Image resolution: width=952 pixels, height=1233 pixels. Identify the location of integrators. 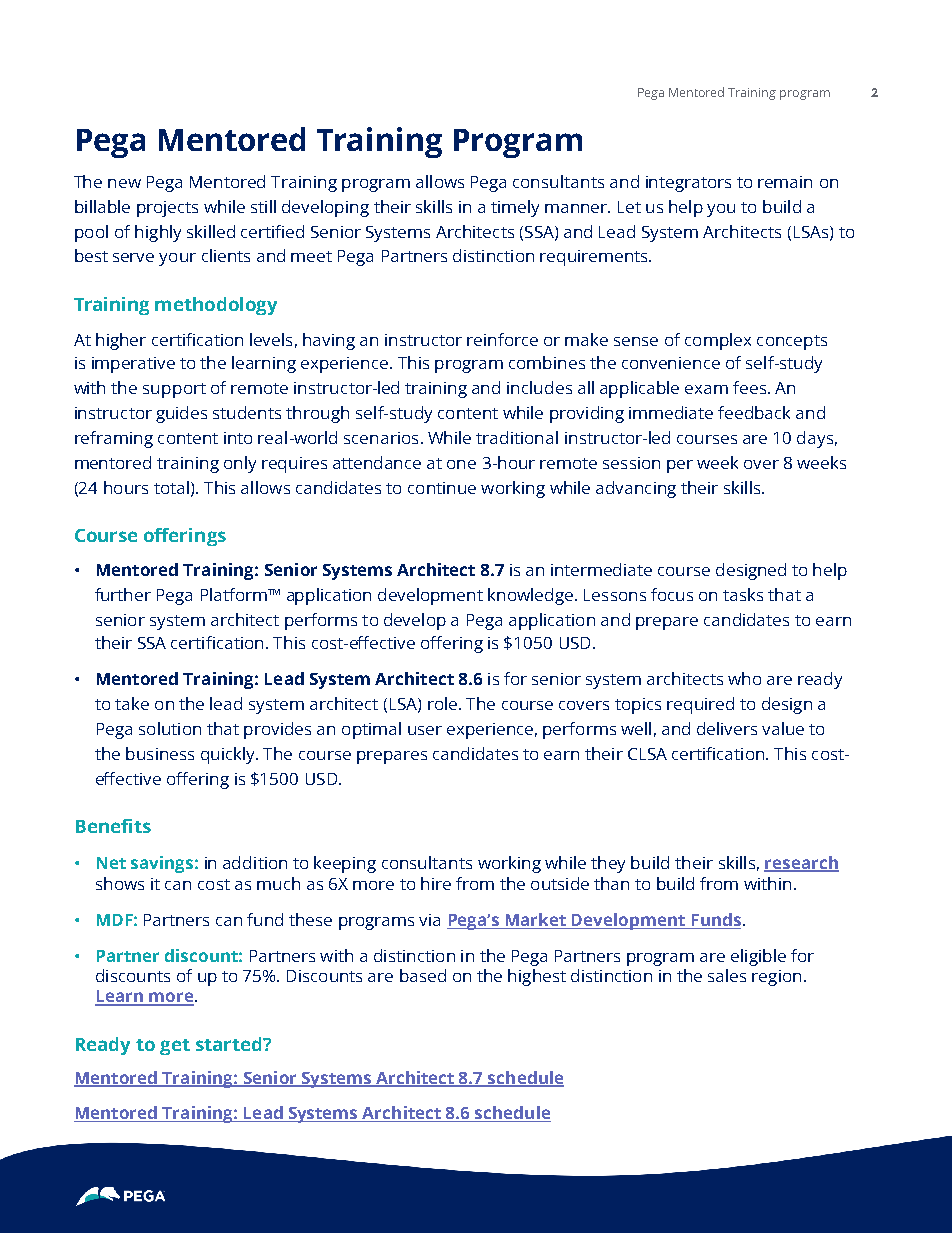
(688, 184).
